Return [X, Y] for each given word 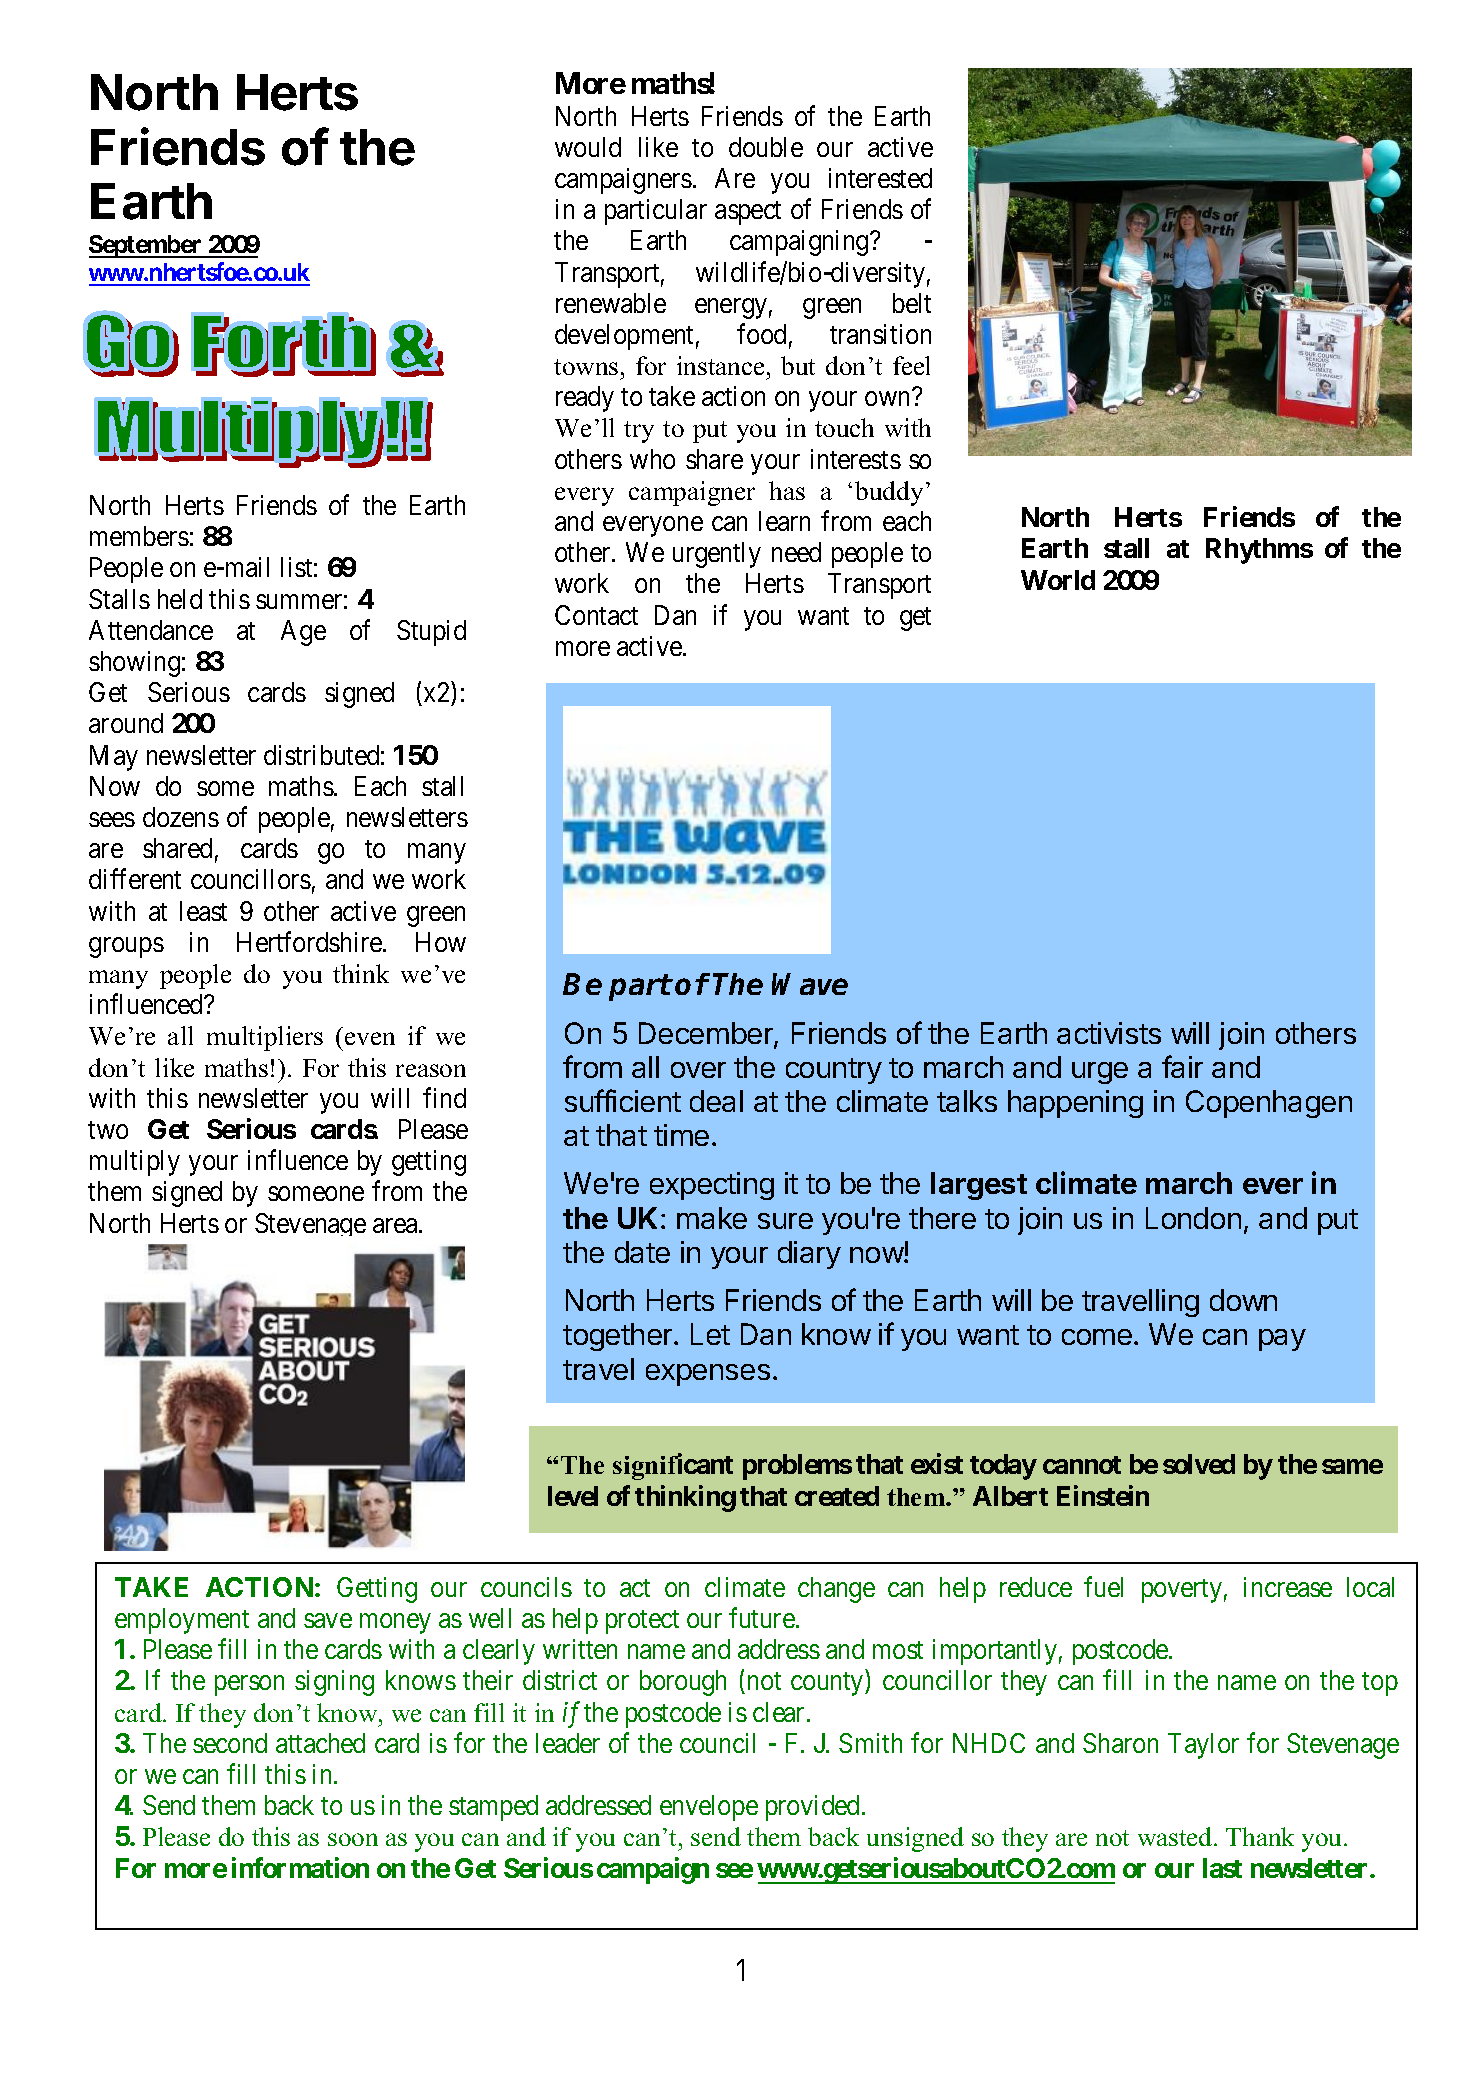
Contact [596, 615]
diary [809, 1255]
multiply [135, 1163]
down [1243, 1300]
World [1058, 580]
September [146, 246]
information [300, 1867]
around [126, 723]
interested [880, 178]
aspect [748, 213]
